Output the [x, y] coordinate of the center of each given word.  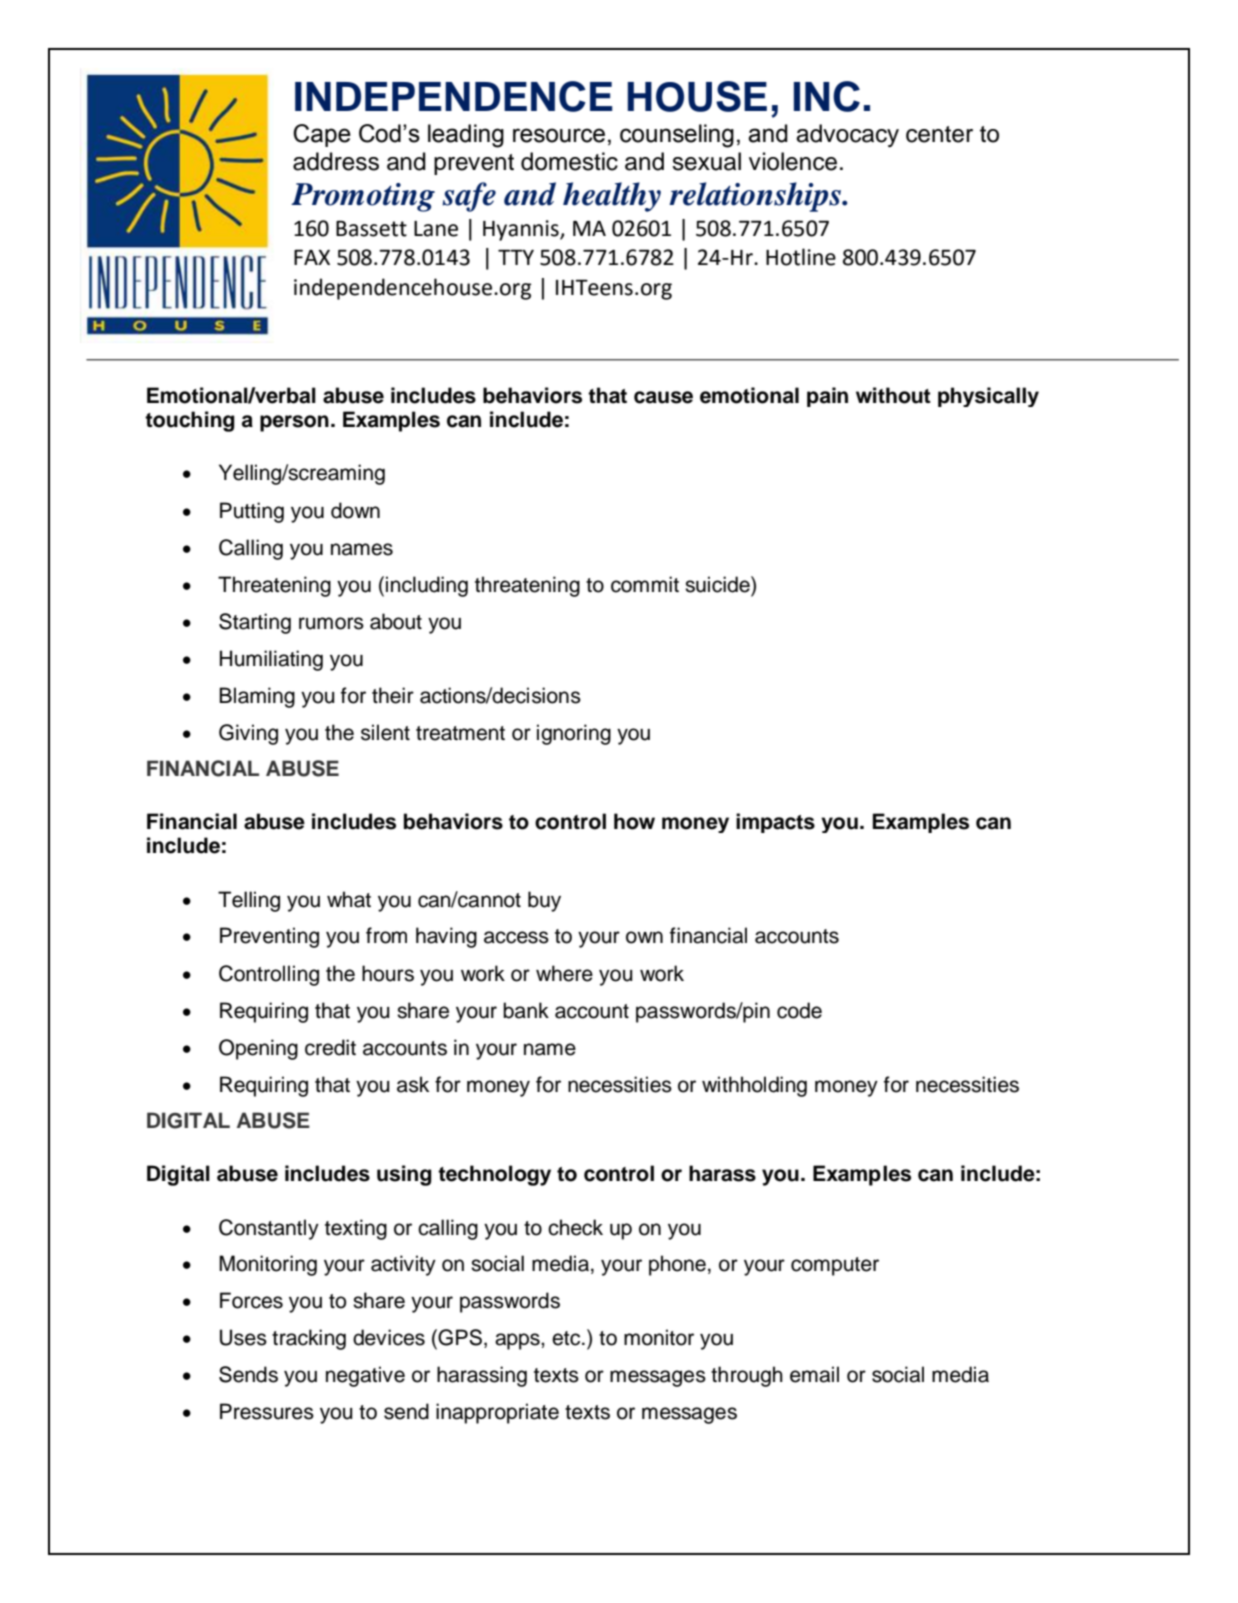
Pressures [267, 1411]
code [799, 1010]
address [336, 161]
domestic [569, 161]
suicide [718, 584]
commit [645, 584]
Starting [255, 623]
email [814, 1374]
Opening [258, 1049]
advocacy [847, 135]
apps [518, 1341]
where [564, 973]
